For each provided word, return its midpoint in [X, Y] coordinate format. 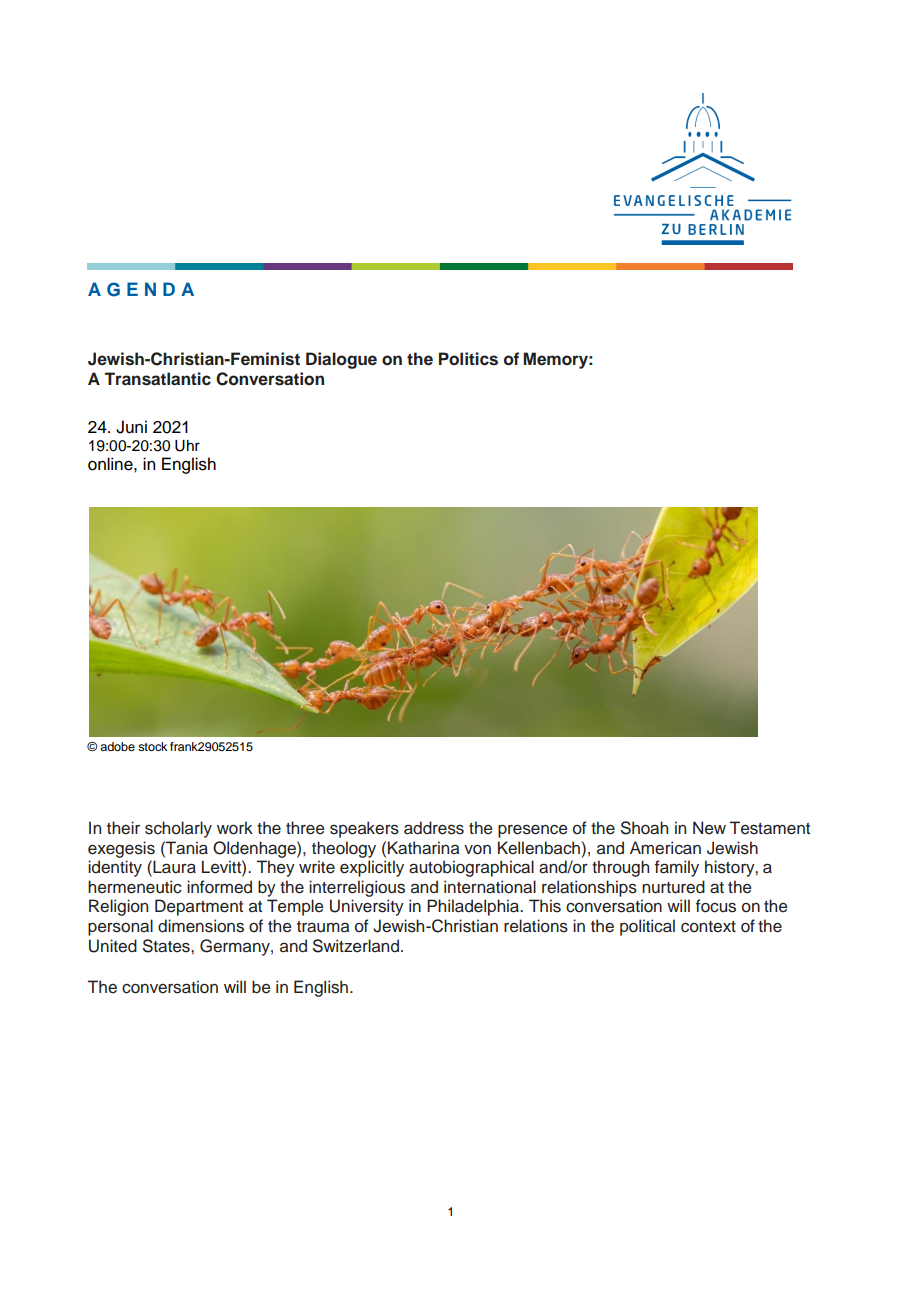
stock [152, 746]
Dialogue [341, 360]
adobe [117, 746]
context [708, 927]
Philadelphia [474, 907]
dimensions [201, 926]
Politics [468, 359]
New [709, 828]
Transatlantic [158, 379]
